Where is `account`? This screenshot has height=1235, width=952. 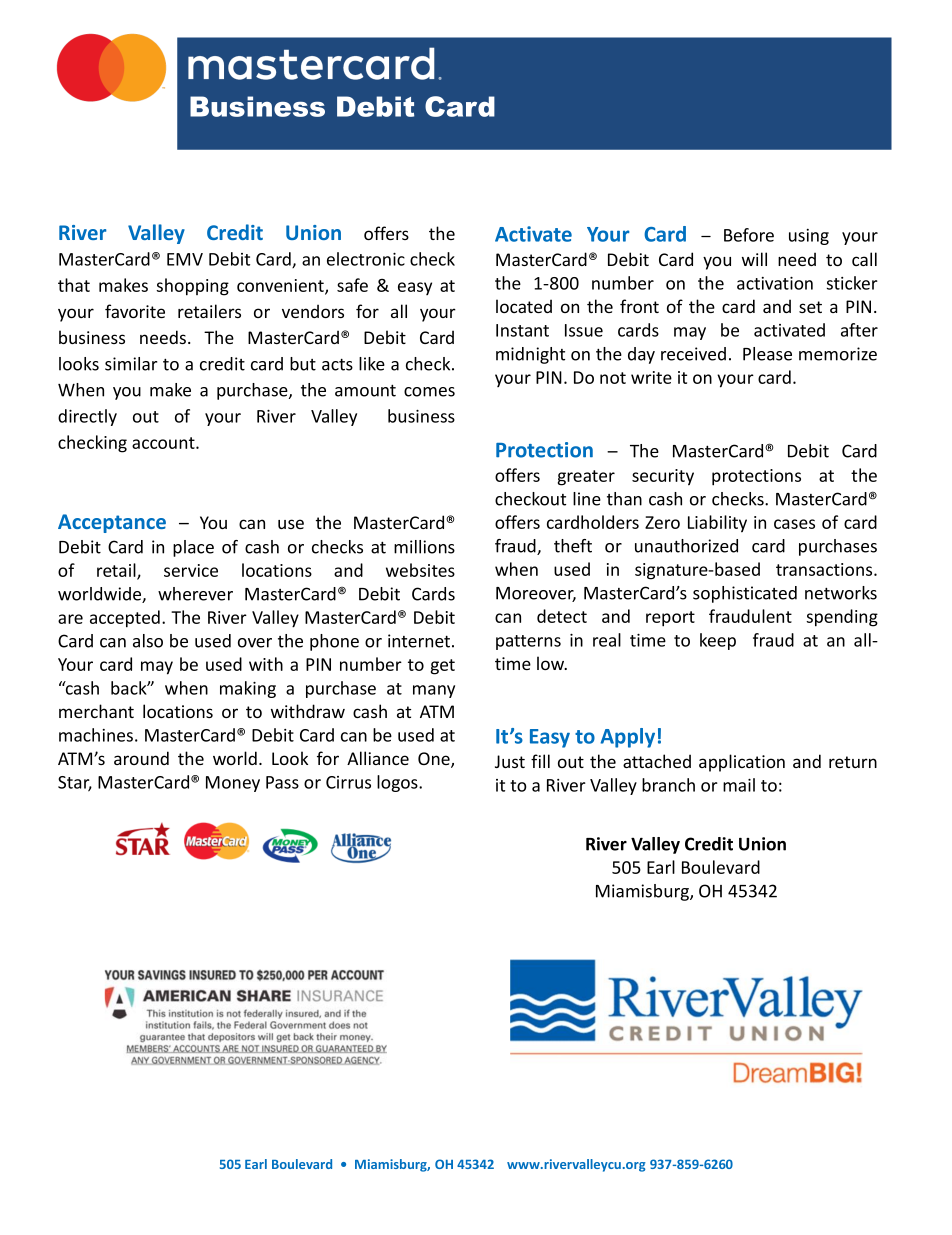
account is located at coordinates (164, 443).
